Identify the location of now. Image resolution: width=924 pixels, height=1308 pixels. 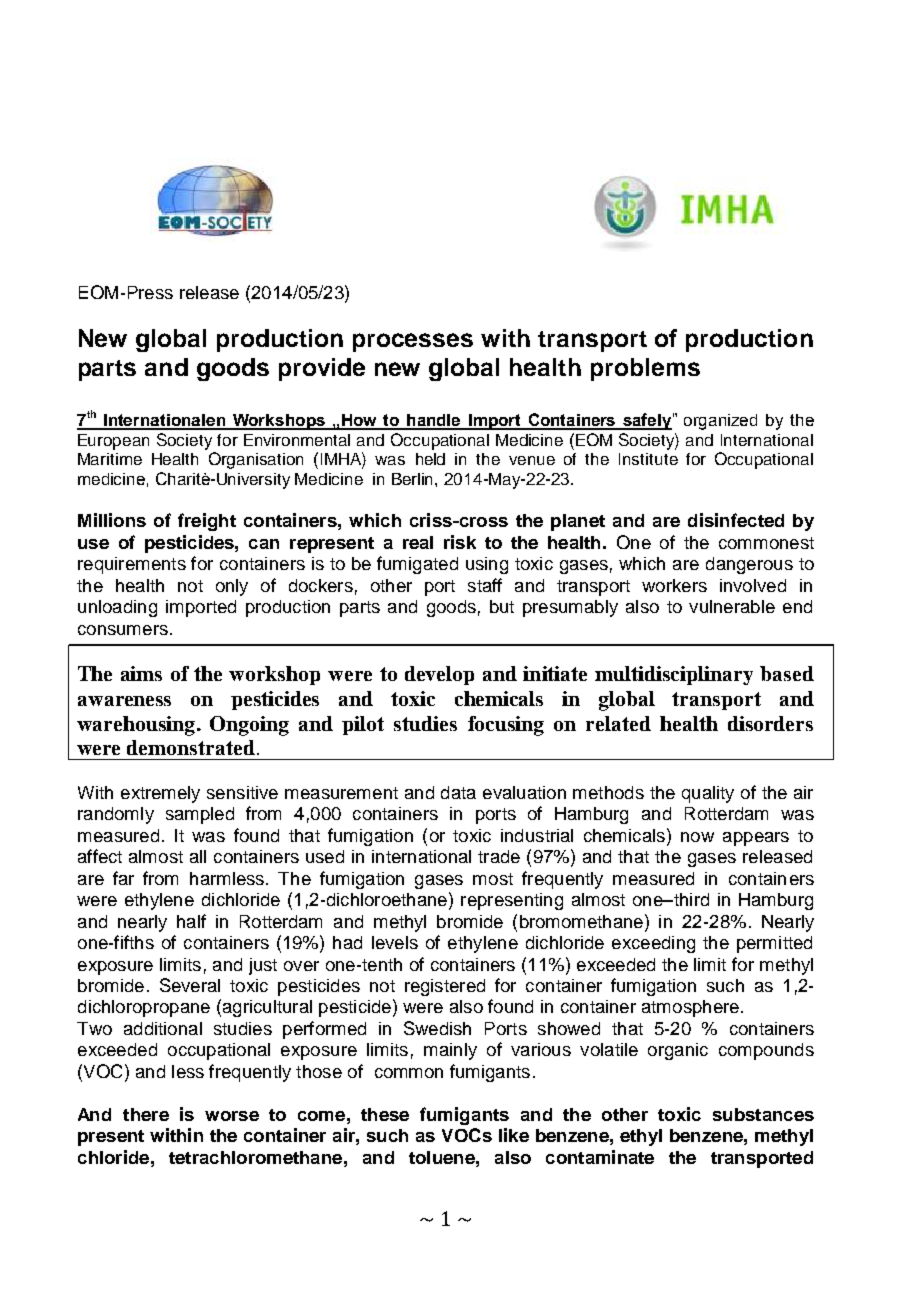
(697, 837).
